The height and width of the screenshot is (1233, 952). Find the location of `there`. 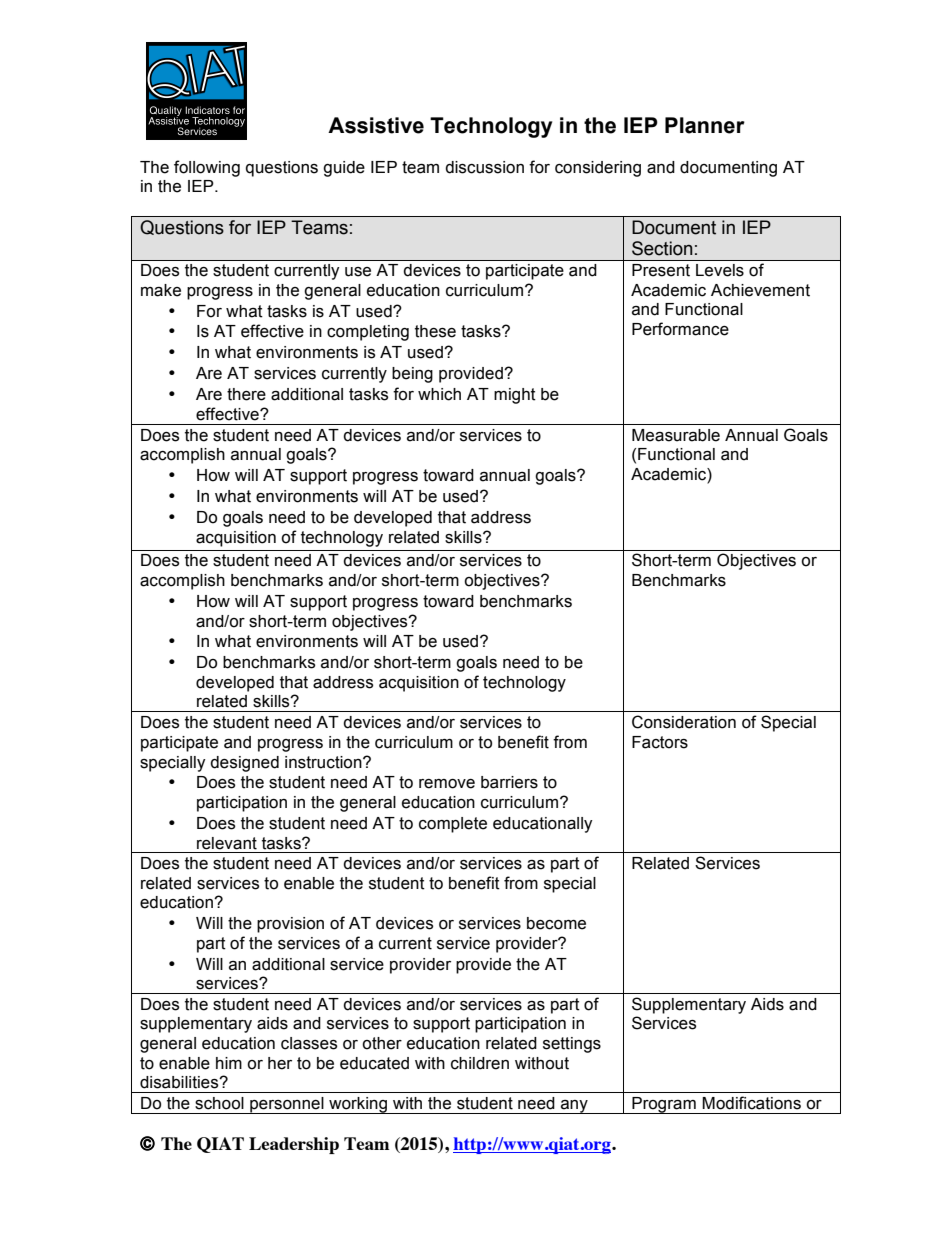

there is located at coordinates (246, 394).
